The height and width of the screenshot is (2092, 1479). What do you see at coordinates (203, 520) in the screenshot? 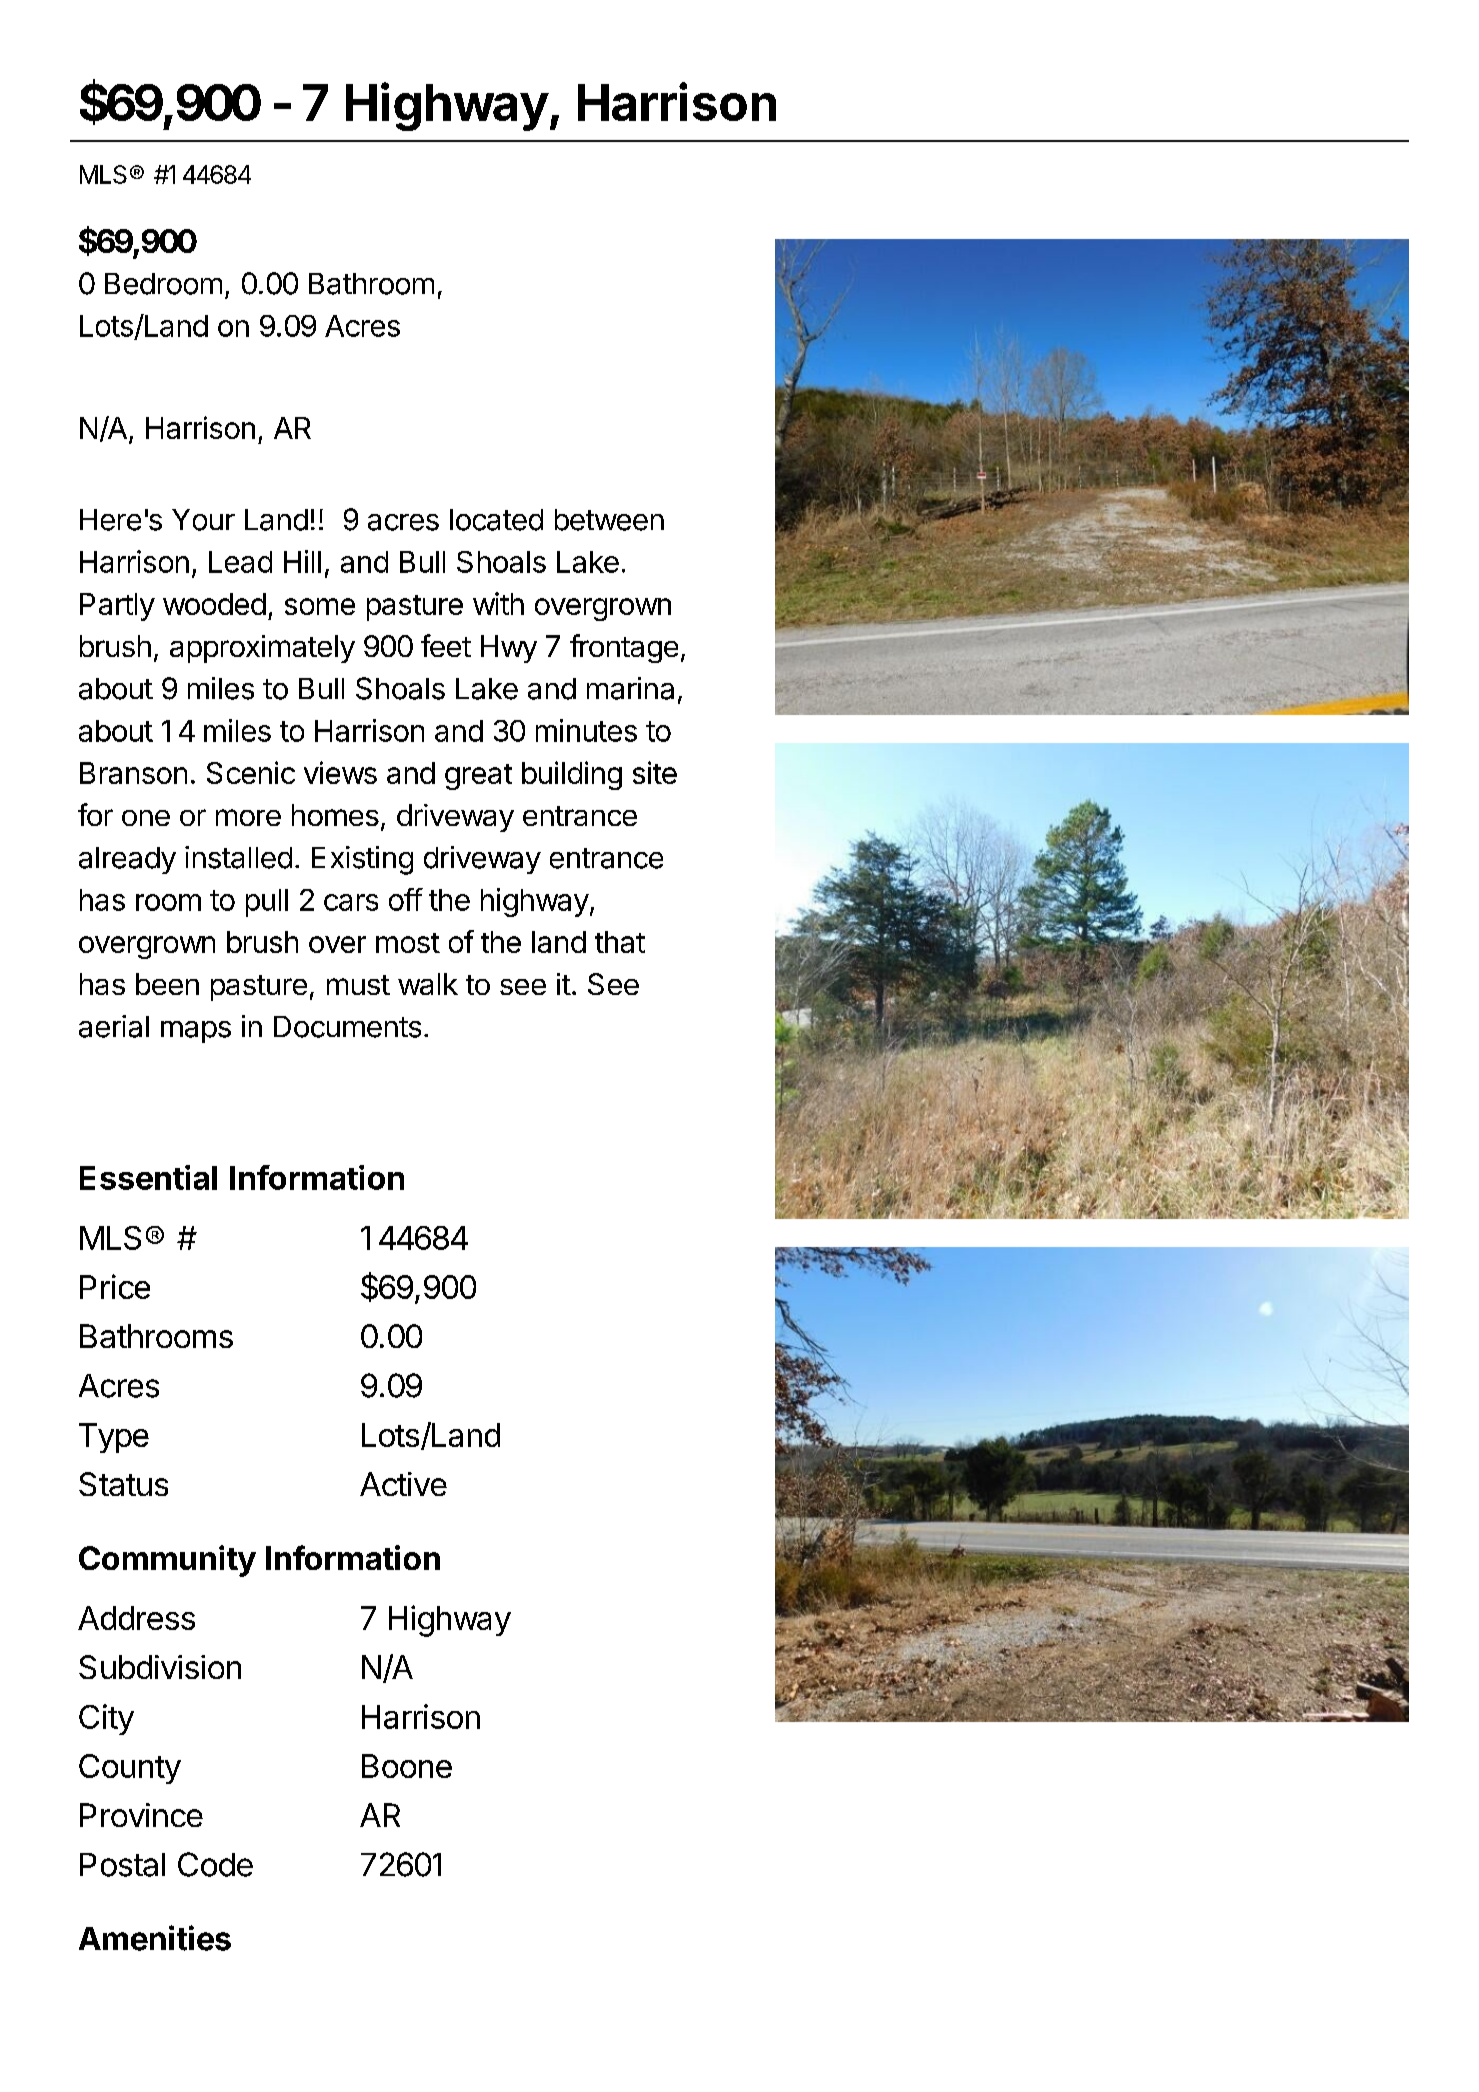
I see `Your` at bounding box center [203, 520].
